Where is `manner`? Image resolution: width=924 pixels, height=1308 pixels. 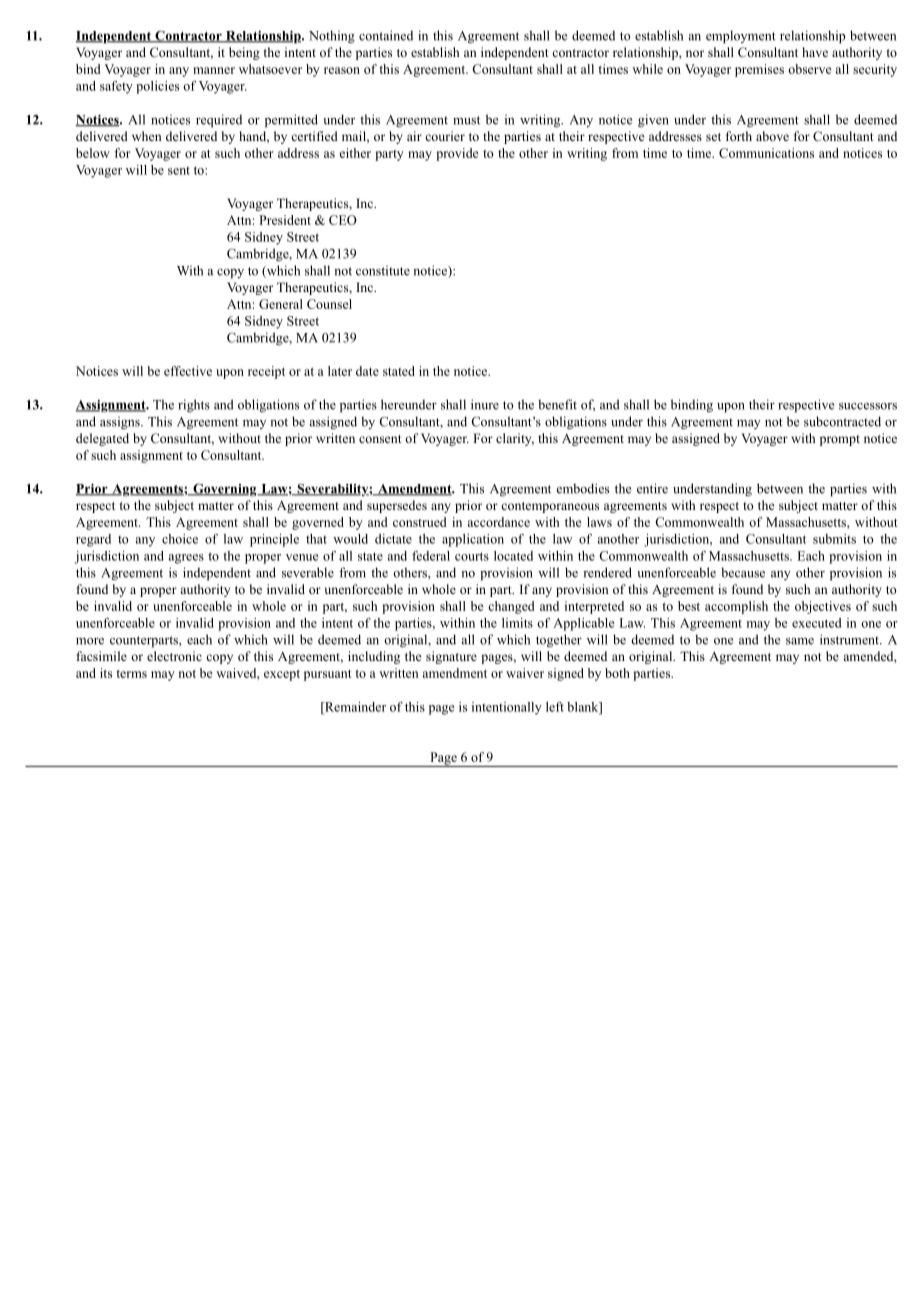
manner is located at coordinates (214, 70).
